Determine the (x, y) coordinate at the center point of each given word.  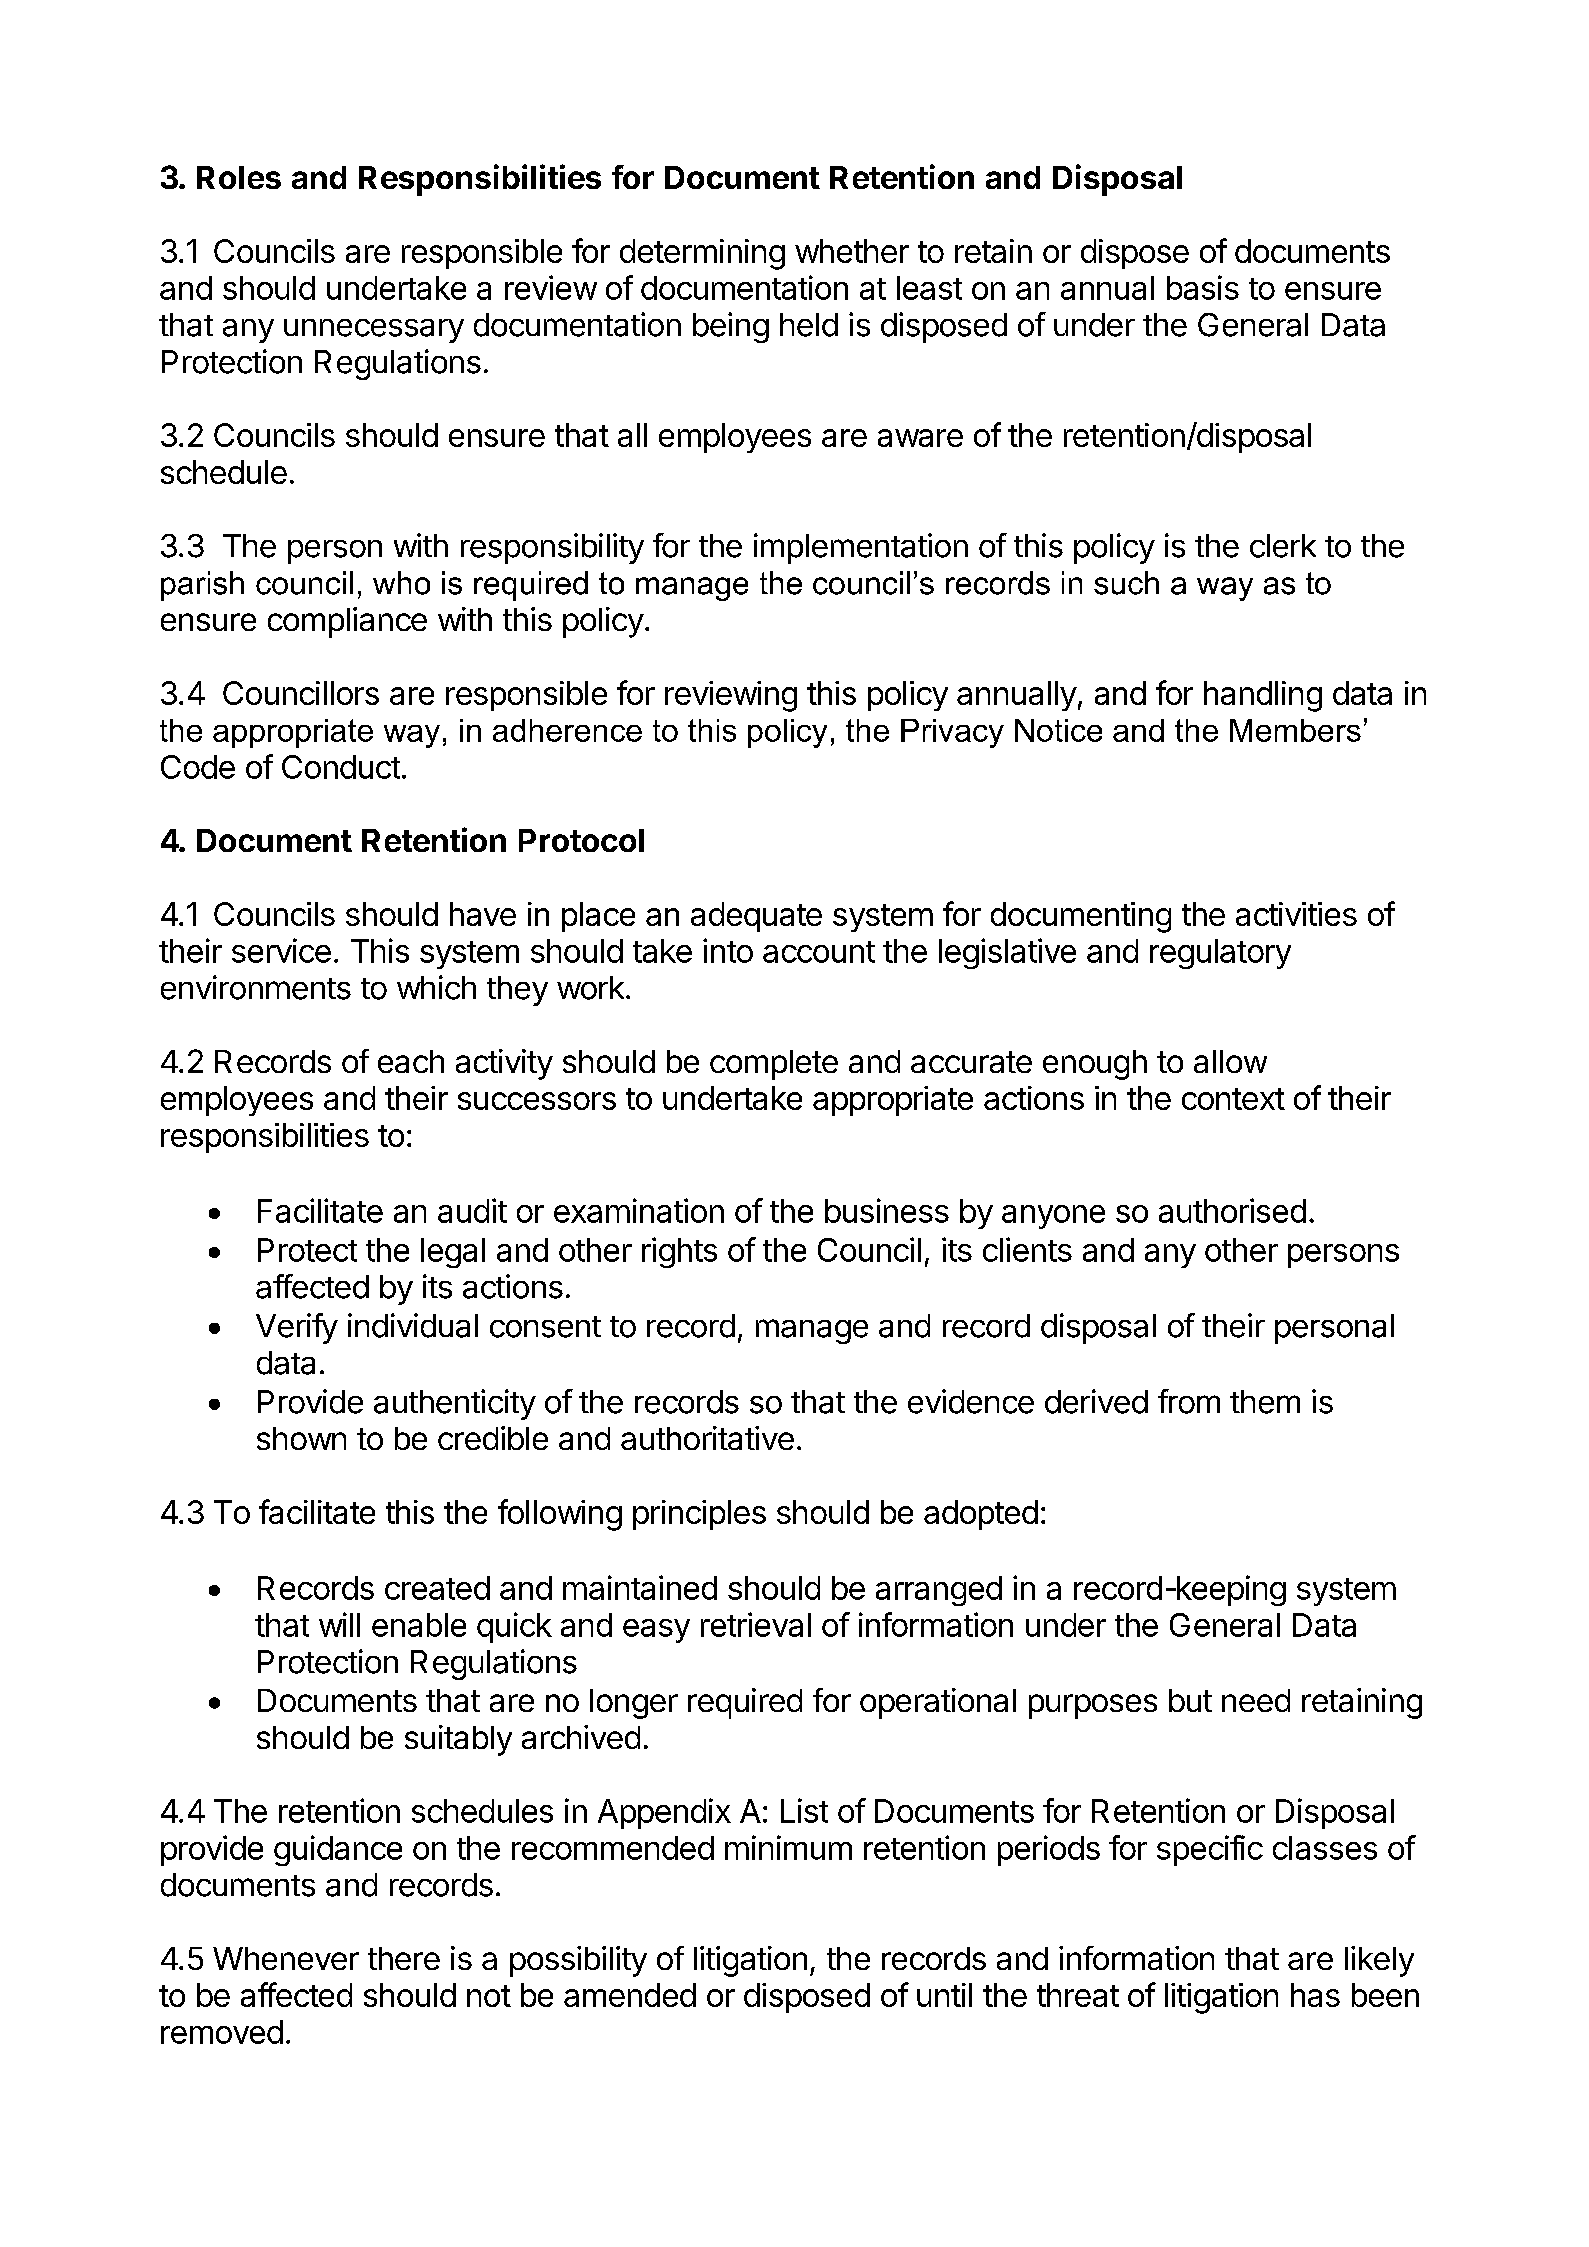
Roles (239, 177)
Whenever (286, 1958)
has (1315, 1995)
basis (1203, 287)
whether (852, 251)
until (944, 1995)
